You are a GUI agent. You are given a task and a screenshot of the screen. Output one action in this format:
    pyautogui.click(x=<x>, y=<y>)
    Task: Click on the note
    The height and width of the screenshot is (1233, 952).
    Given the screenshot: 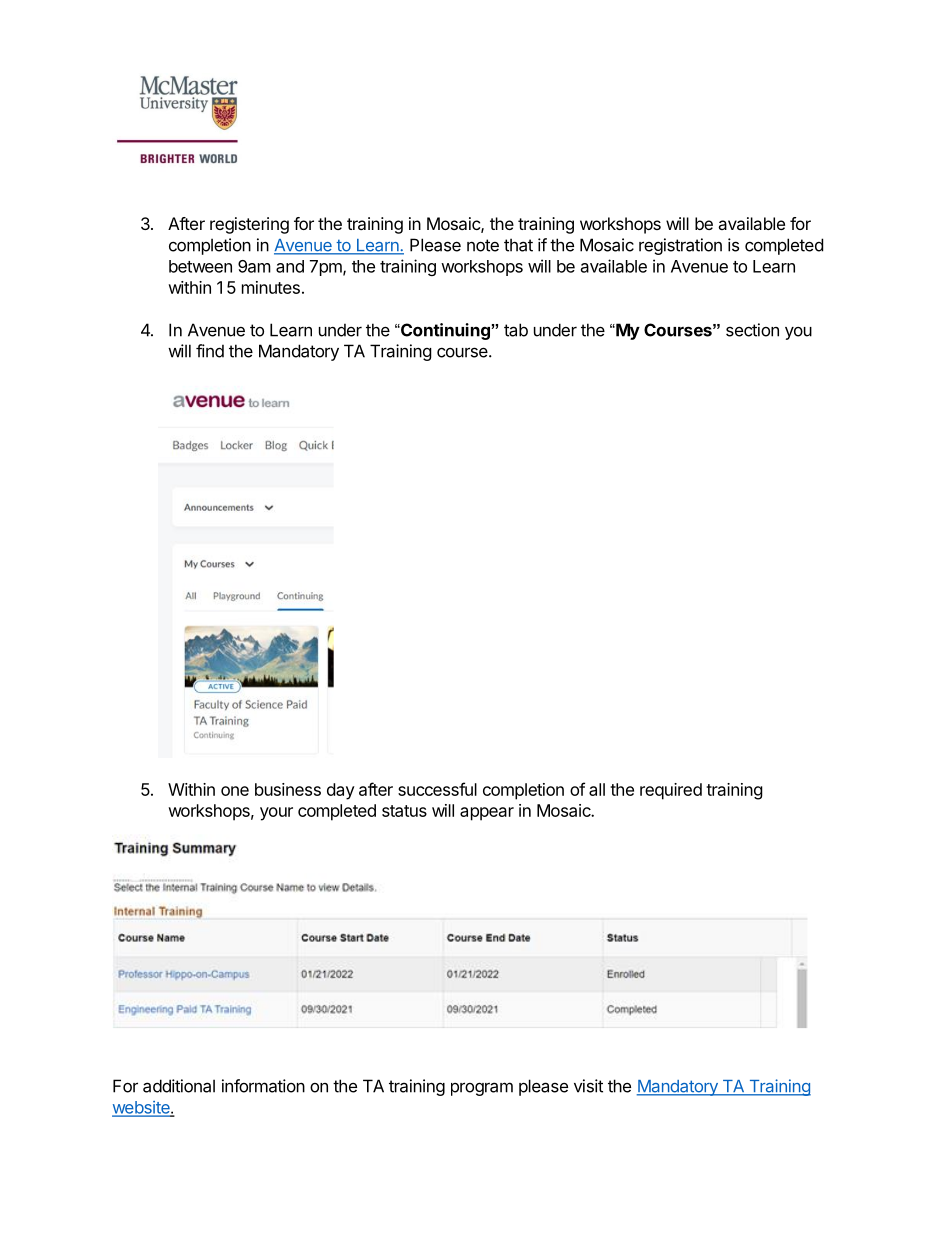 What is the action you would take?
    pyautogui.click(x=483, y=245)
